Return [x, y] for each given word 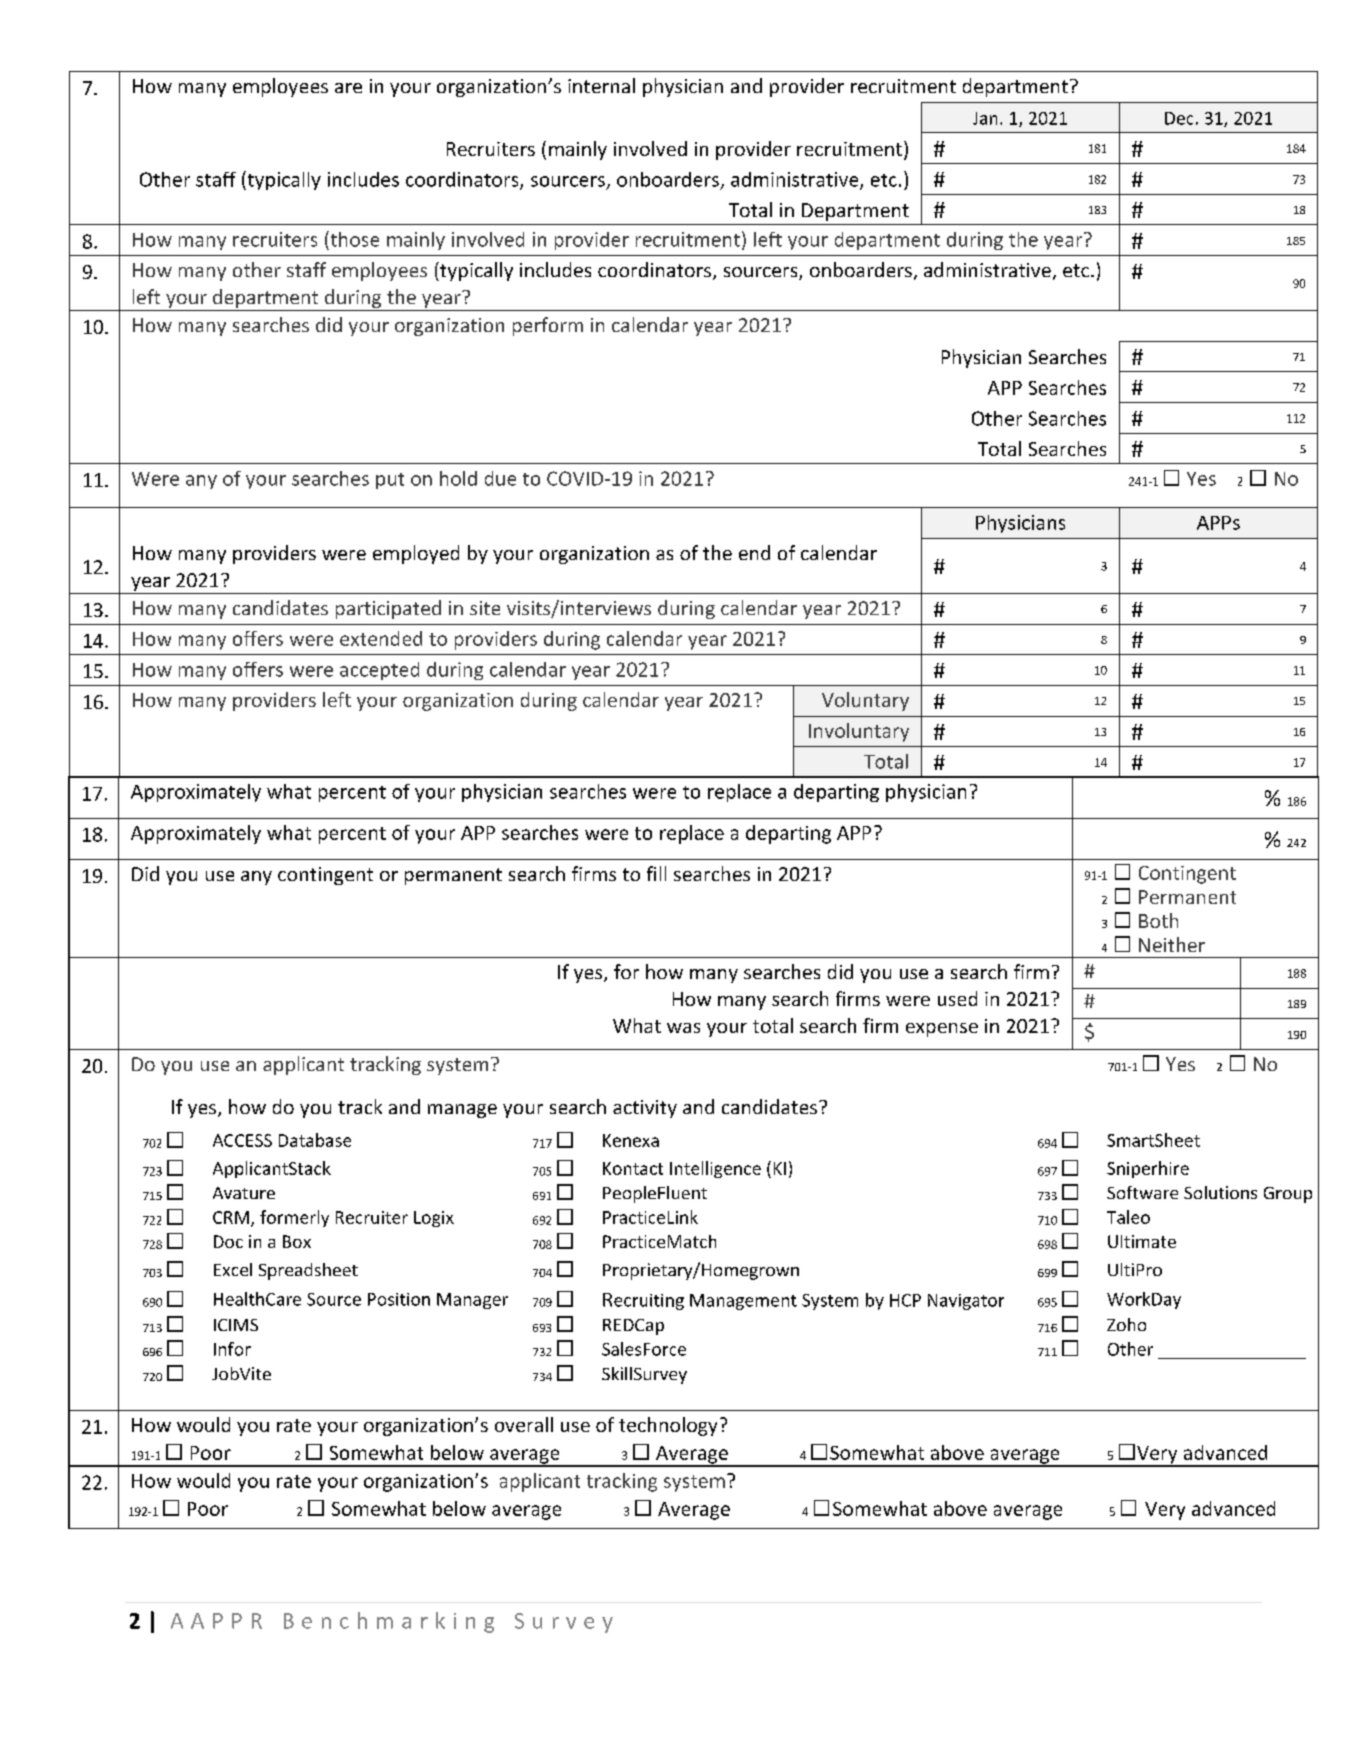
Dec [1179, 118]
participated [388, 609]
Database [315, 1140]
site [485, 608]
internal [601, 85]
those [353, 239]
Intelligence [715, 1169]
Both [1158, 920]
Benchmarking [389, 1622]
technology [668, 1426]
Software [1142, 1192]
